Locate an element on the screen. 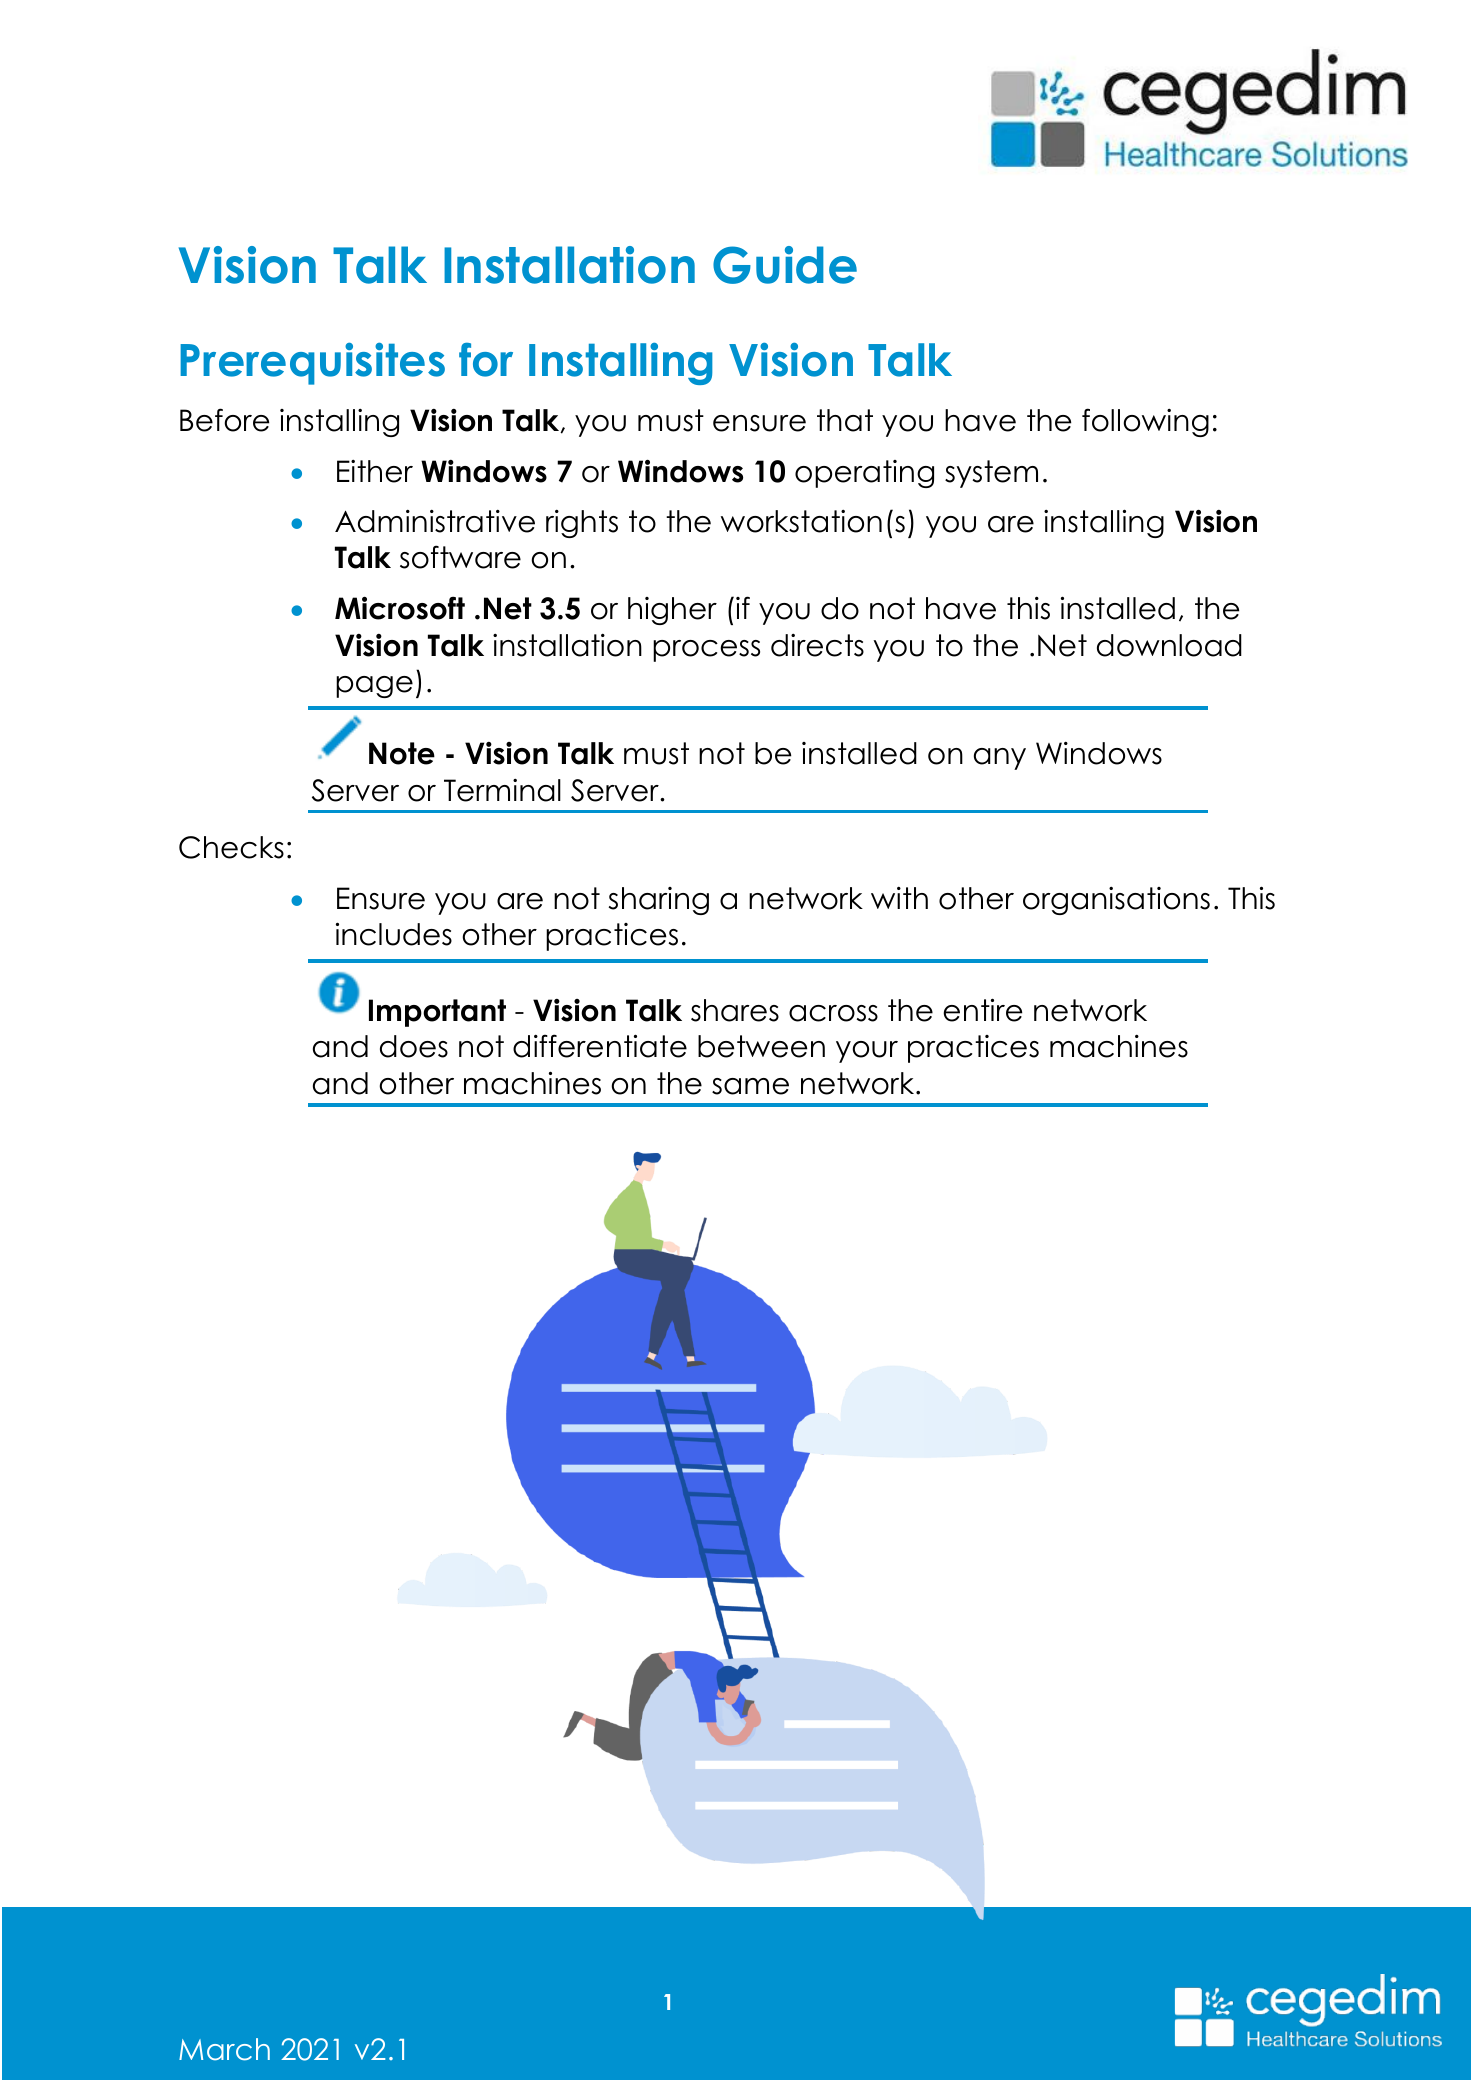 The width and height of the screenshot is (1471, 2081). your is located at coordinates (867, 1052).
